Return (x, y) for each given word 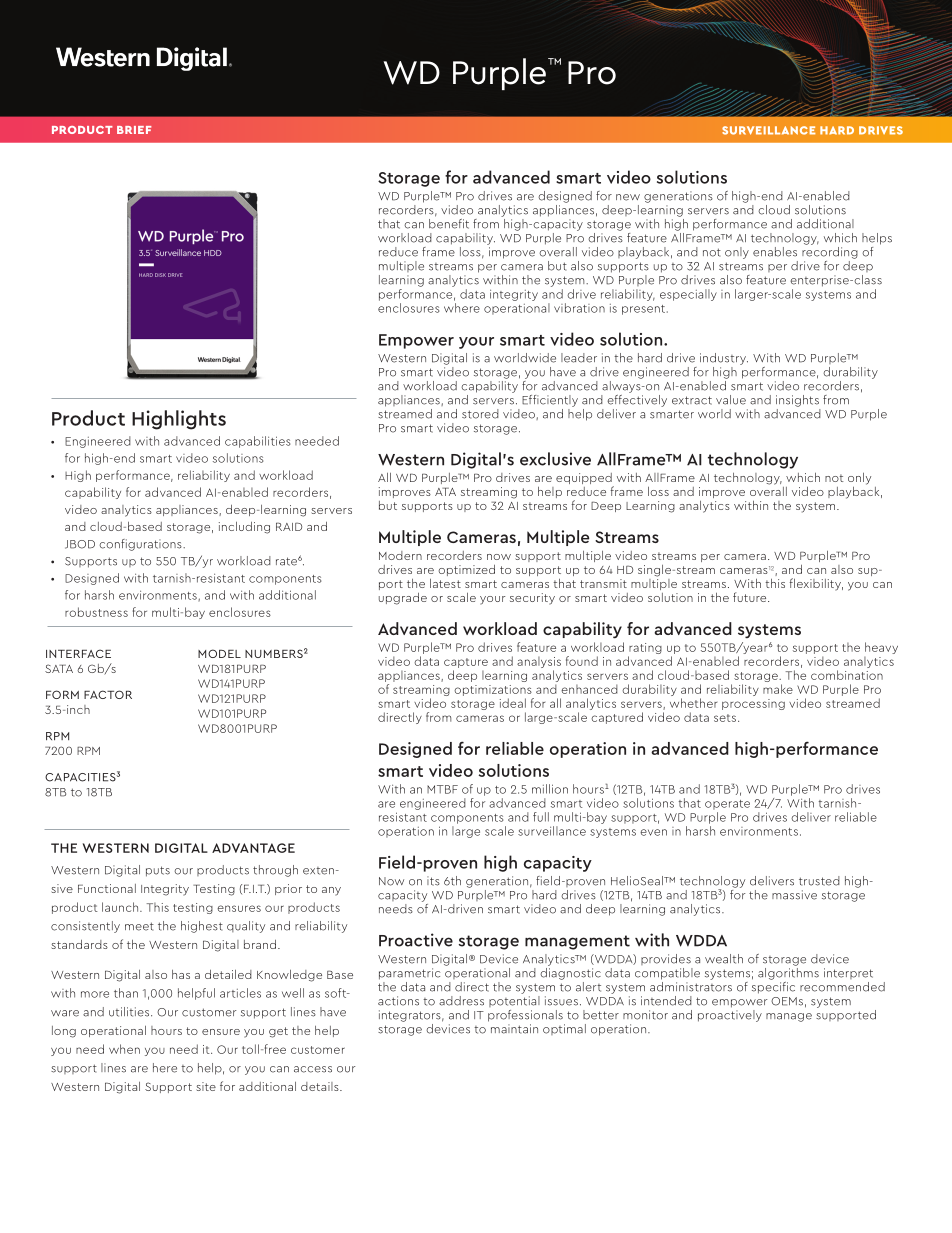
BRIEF (134, 130)
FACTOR (108, 694)
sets (725, 718)
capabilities (258, 442)
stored (480, 414)
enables (775, 252)
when (124, 1049)
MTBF (442, 789)
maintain (514, 1029)
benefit (449, 222)
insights (797, 401)
